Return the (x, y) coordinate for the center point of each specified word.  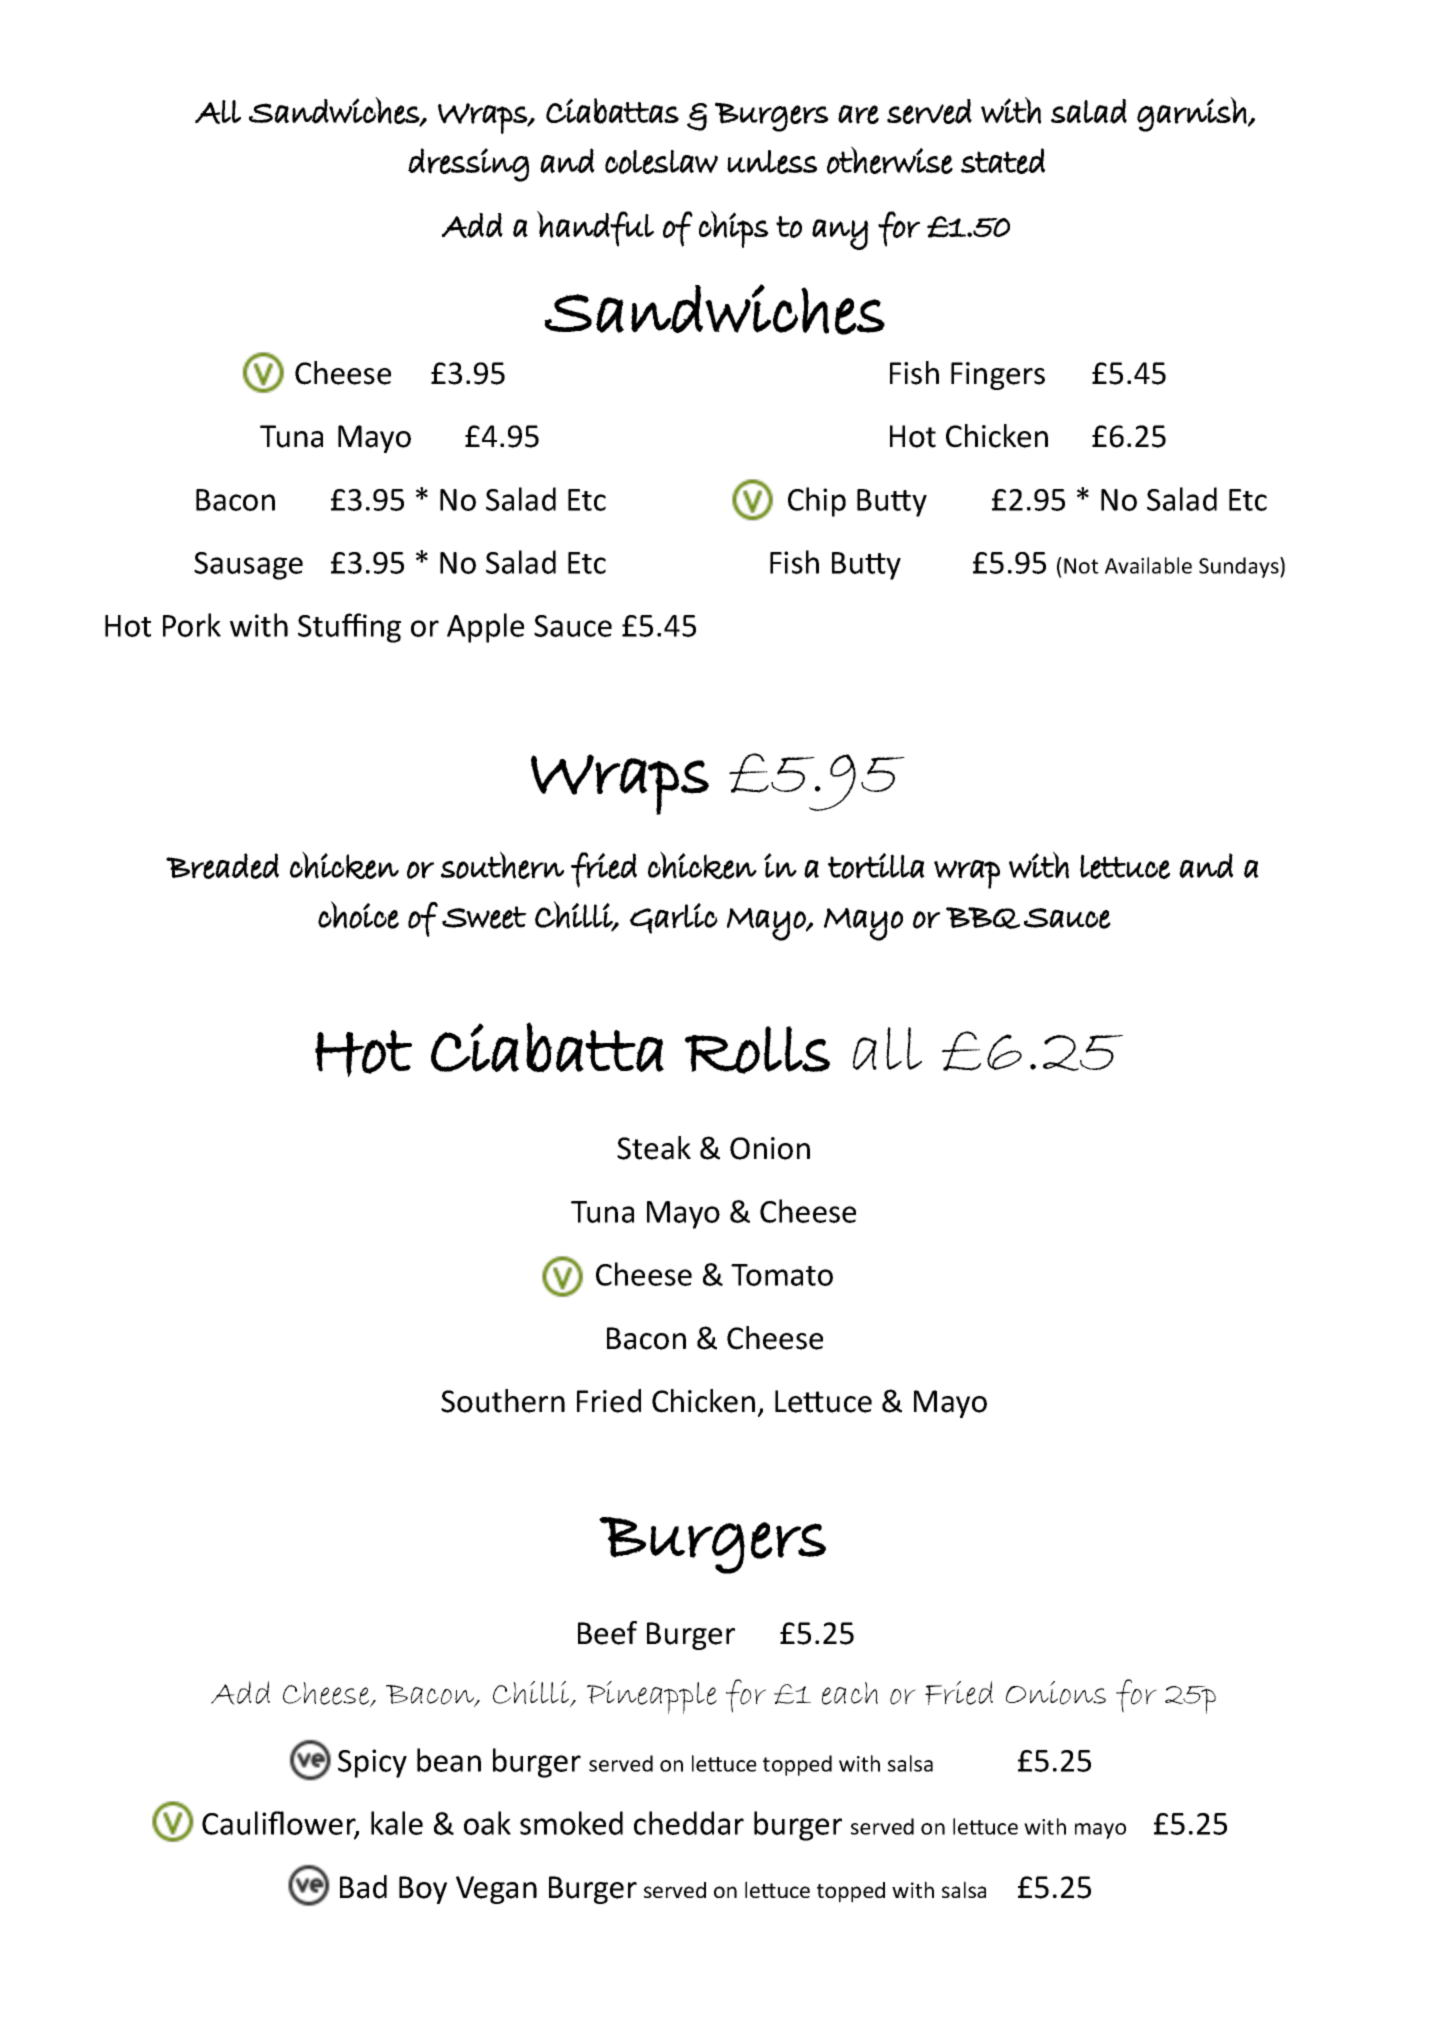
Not (1081, 566)
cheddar (689, 1823)
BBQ (983, 918)
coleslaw (661, 162)
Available (1148, 565)
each (850, 1693)
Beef (607, 1633)
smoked (571, 1823)
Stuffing (349, 628)
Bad (363, 1887)
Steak (654, 1148)
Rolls (757, 1050)
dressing (468, 165)
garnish (1192, 114)
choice (358, 915)
